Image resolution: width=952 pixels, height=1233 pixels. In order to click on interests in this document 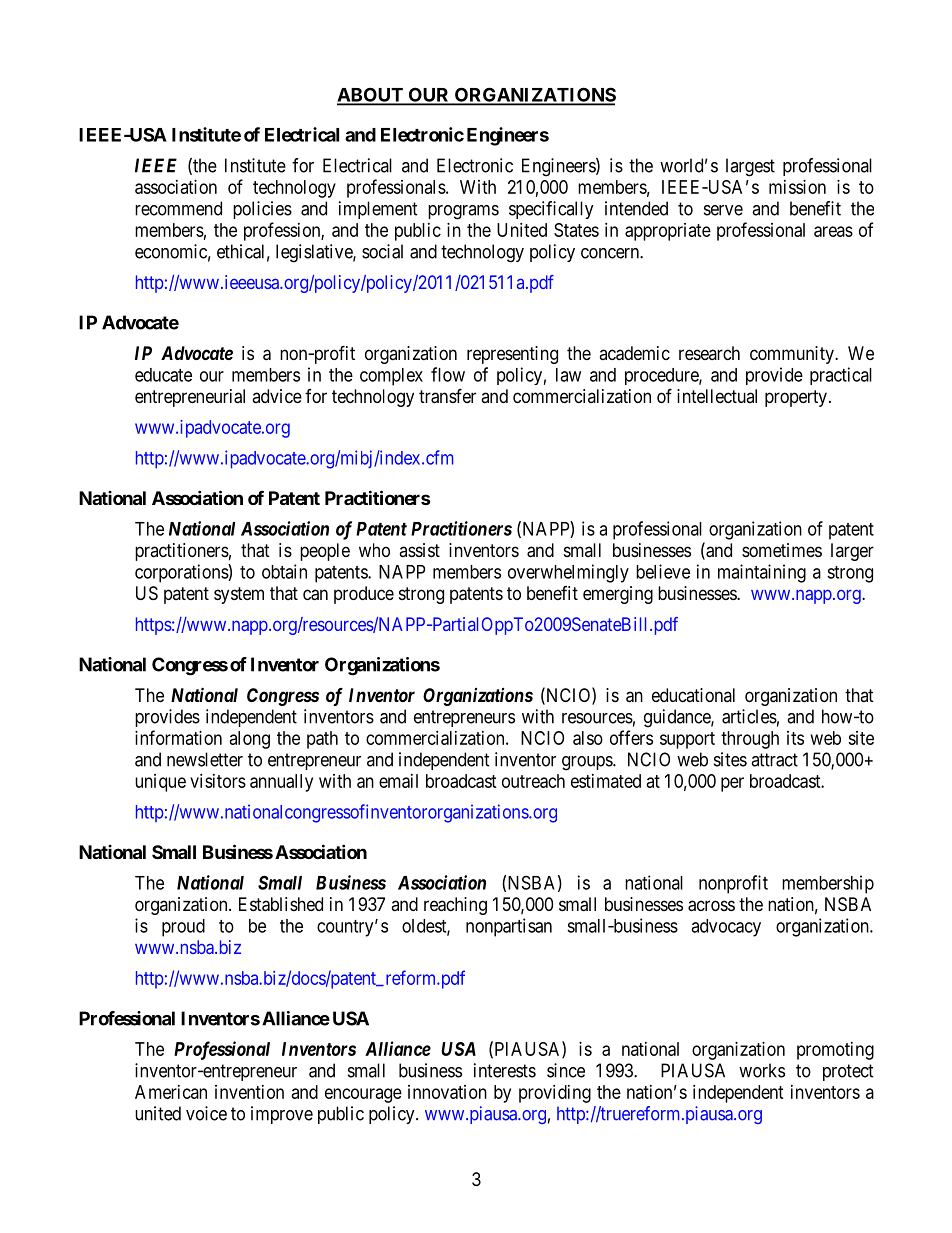, I will do `click(505, 1070)`.
